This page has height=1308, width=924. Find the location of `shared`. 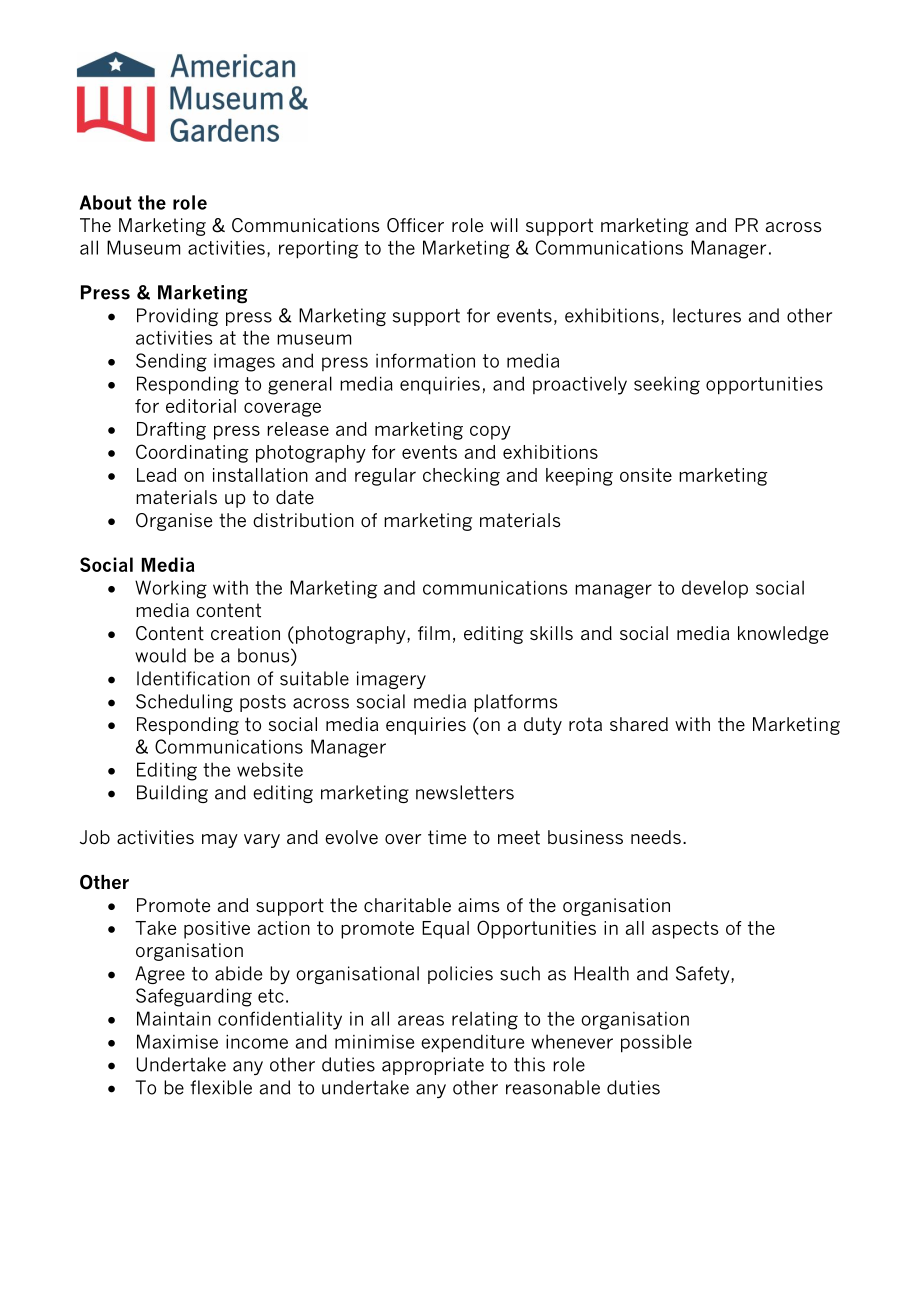

shared is located at coordinates (639, 724).
